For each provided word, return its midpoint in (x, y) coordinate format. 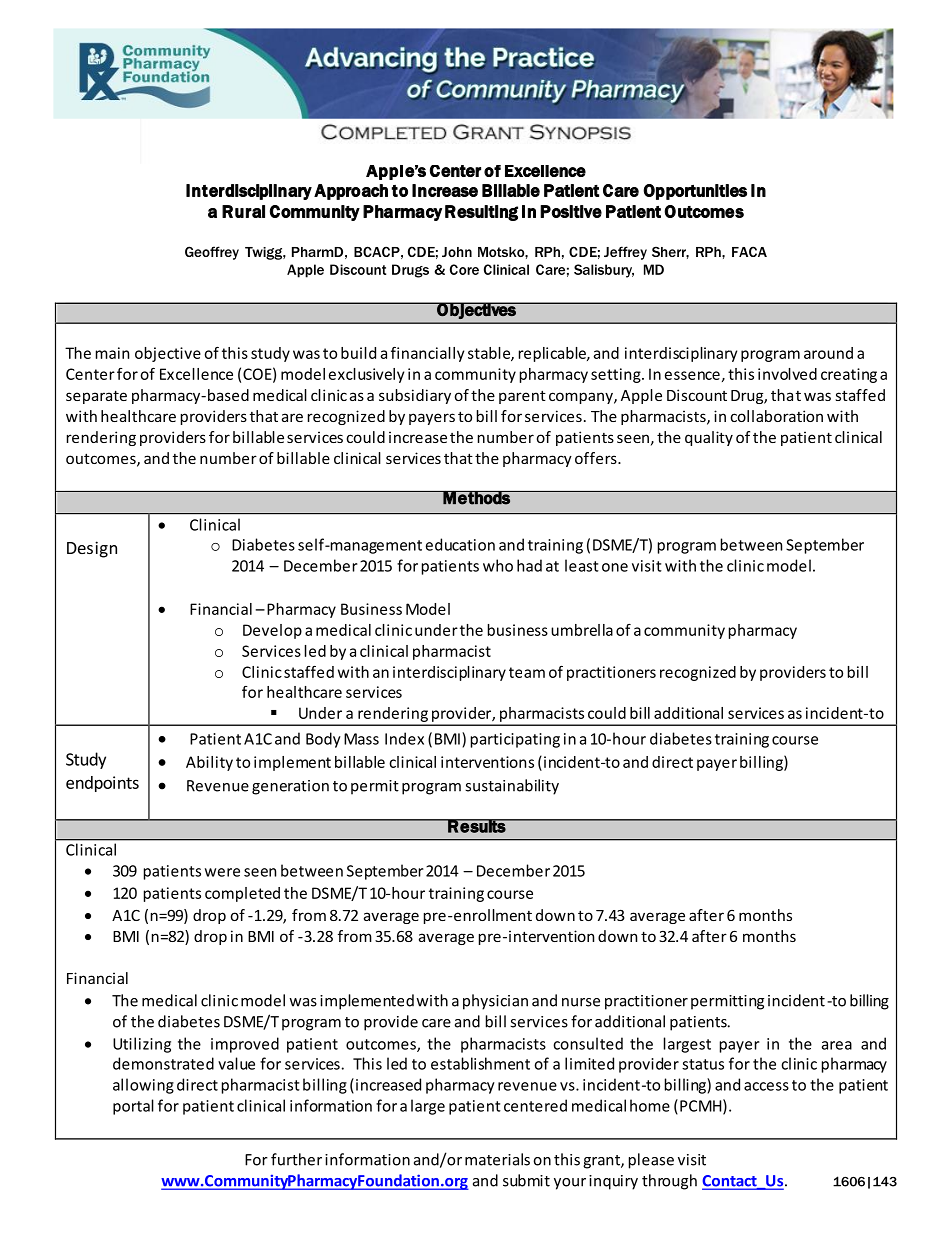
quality (709, 438)
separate (96, 397)
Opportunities (695, 192)
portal (133, 1107)
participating (515, 740)
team (527, 672)
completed (242, 894)
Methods (477, 498)
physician (495, 1002)
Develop (272, 631)
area (837, 1045)
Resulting (481, 213)
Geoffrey (212, 253)
